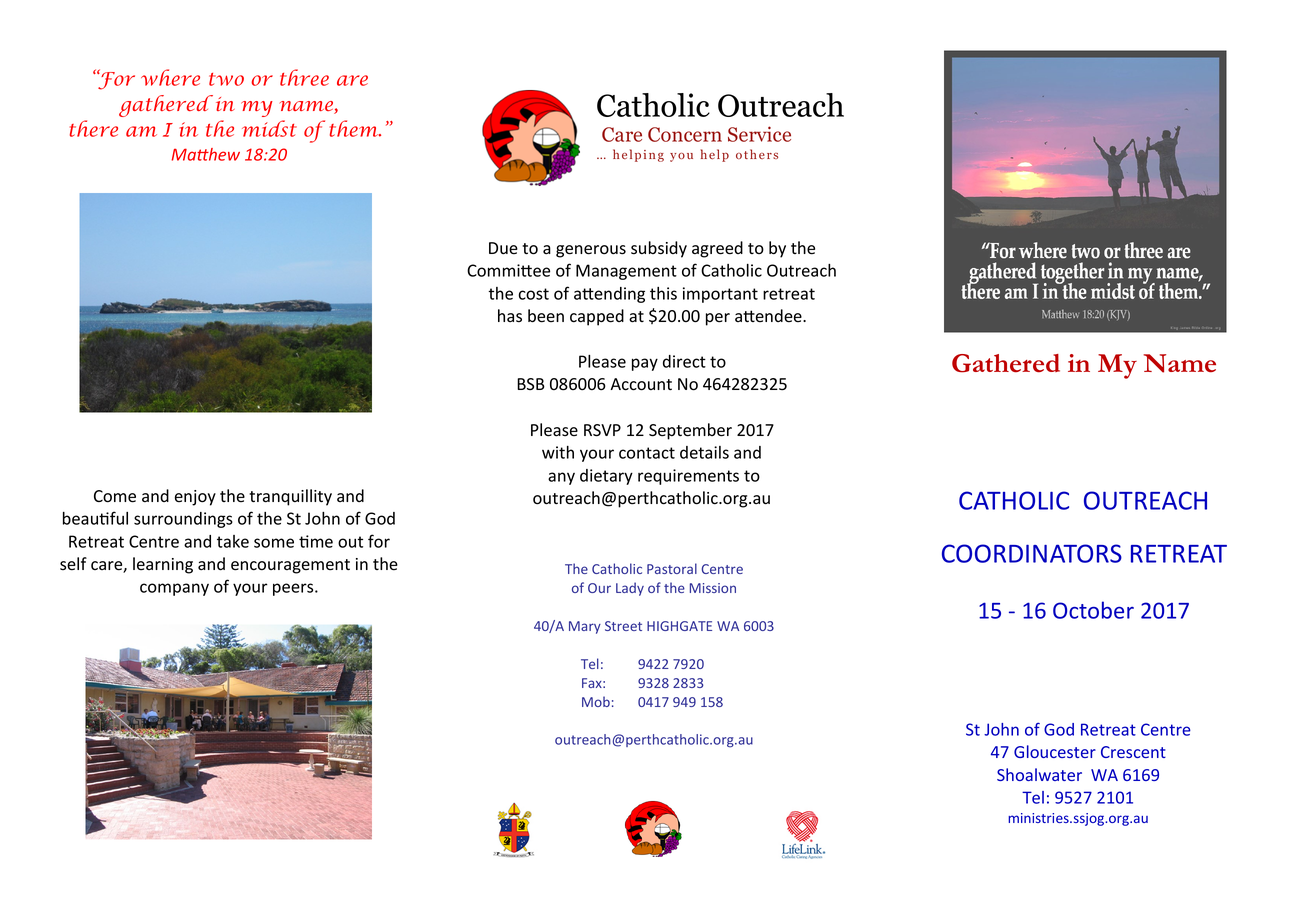  I want to click on learning, so click(163, 565).
